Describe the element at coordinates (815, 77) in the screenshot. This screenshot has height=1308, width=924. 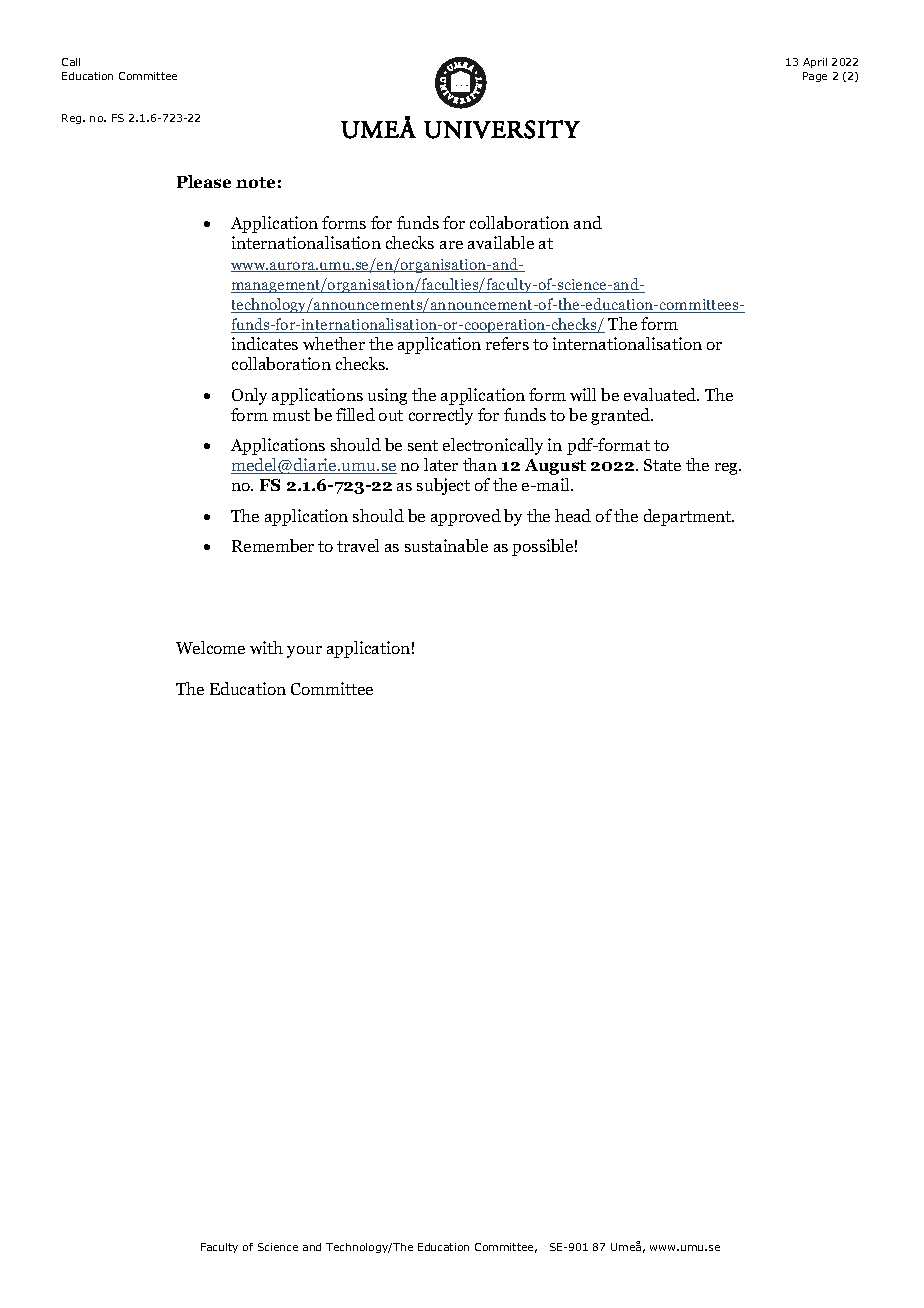
I see `Page` at that location.
